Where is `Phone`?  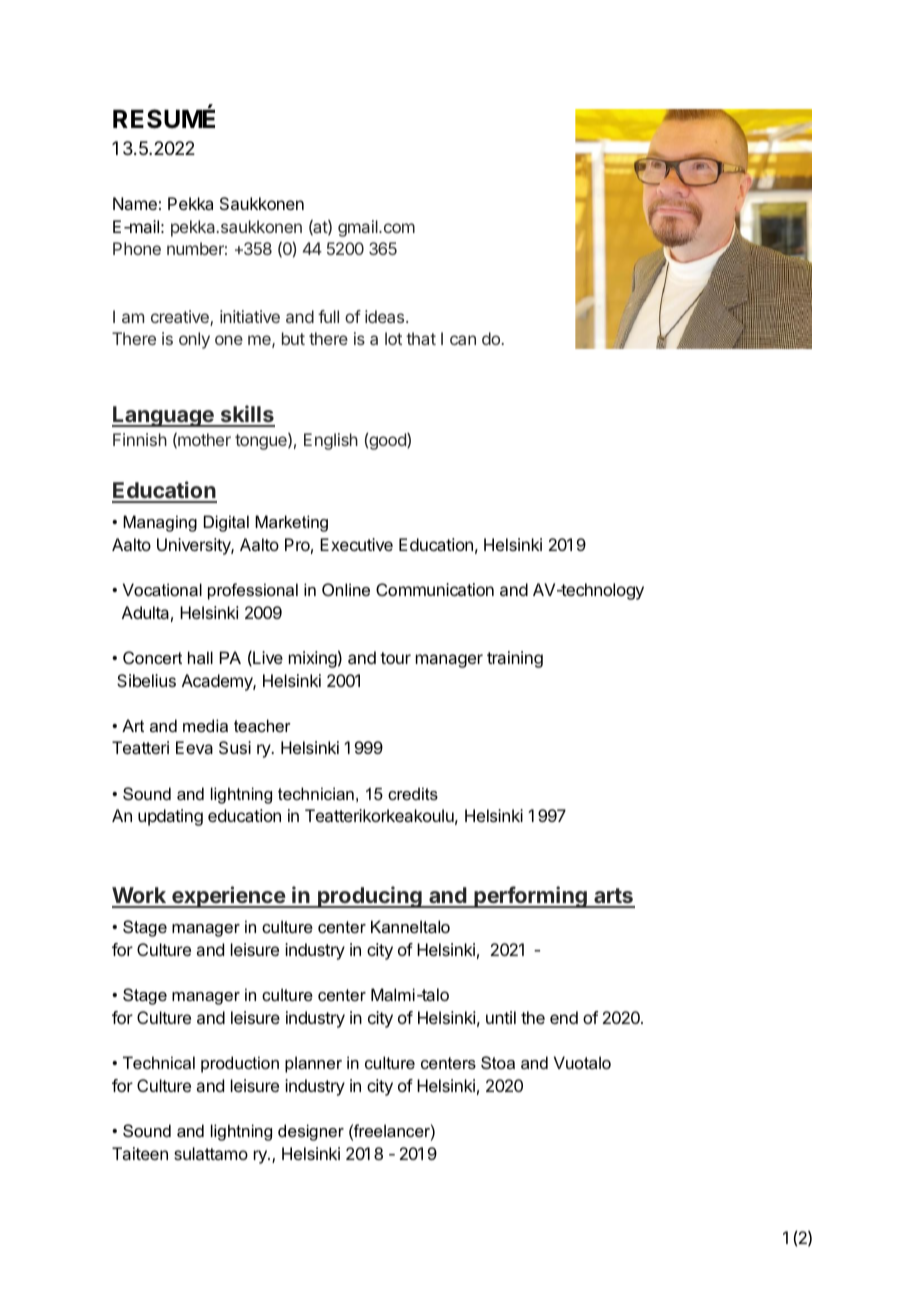 Phone is located at coordinates (137, 248).
